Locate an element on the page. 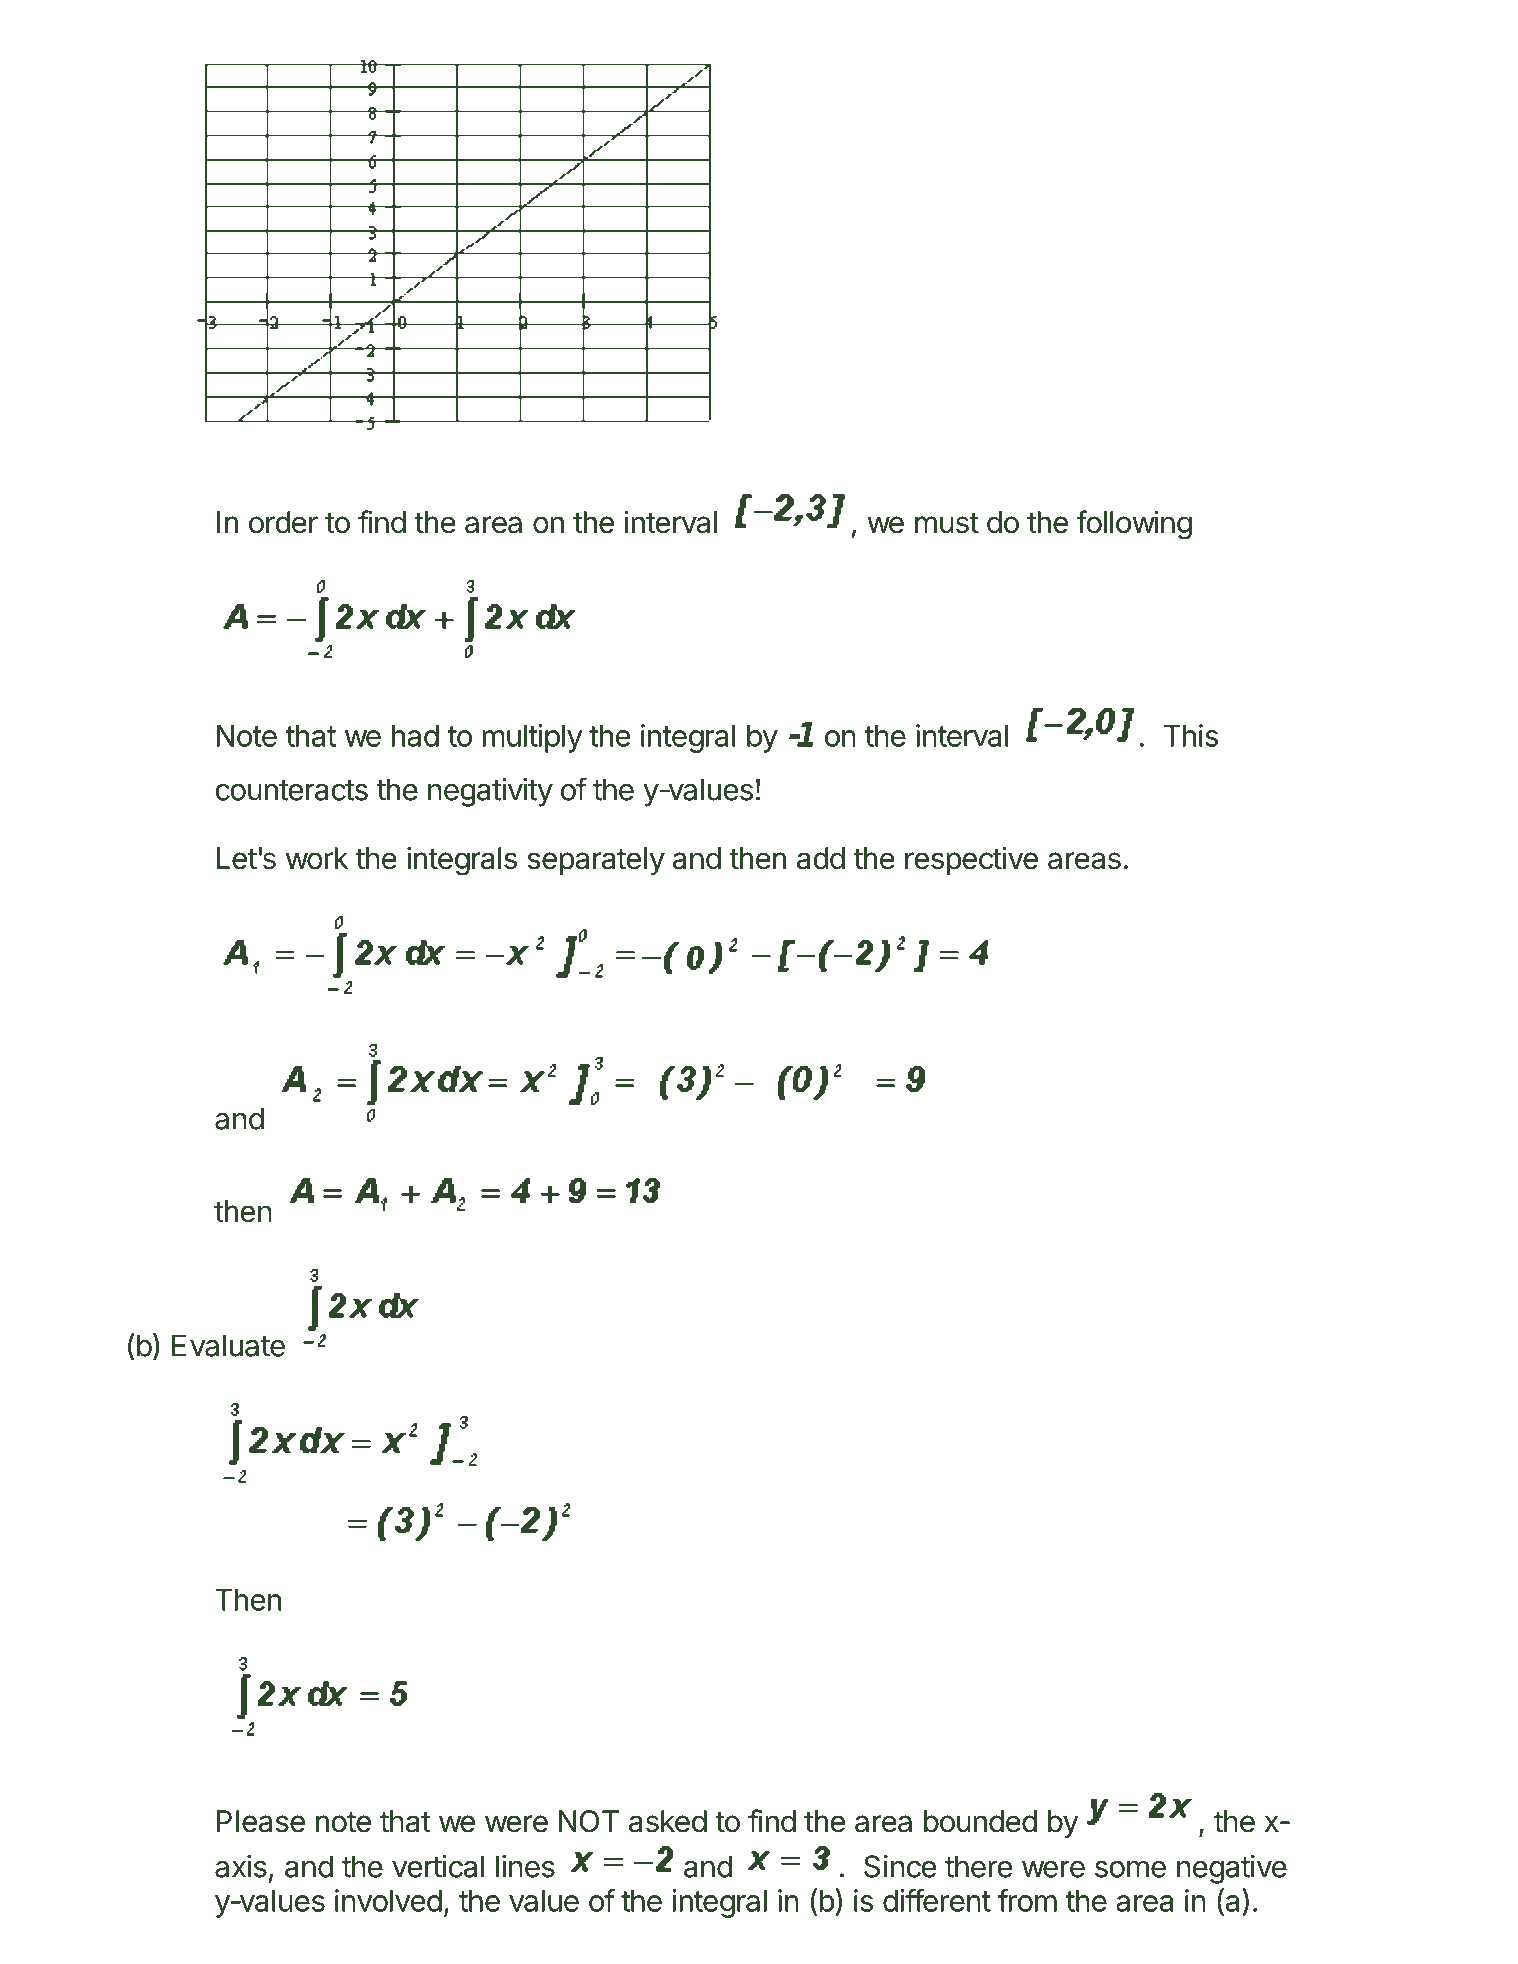 Image resolution: width=1518 pixels, height=1964 pixels. respective is located at coordinates (971, 860).
